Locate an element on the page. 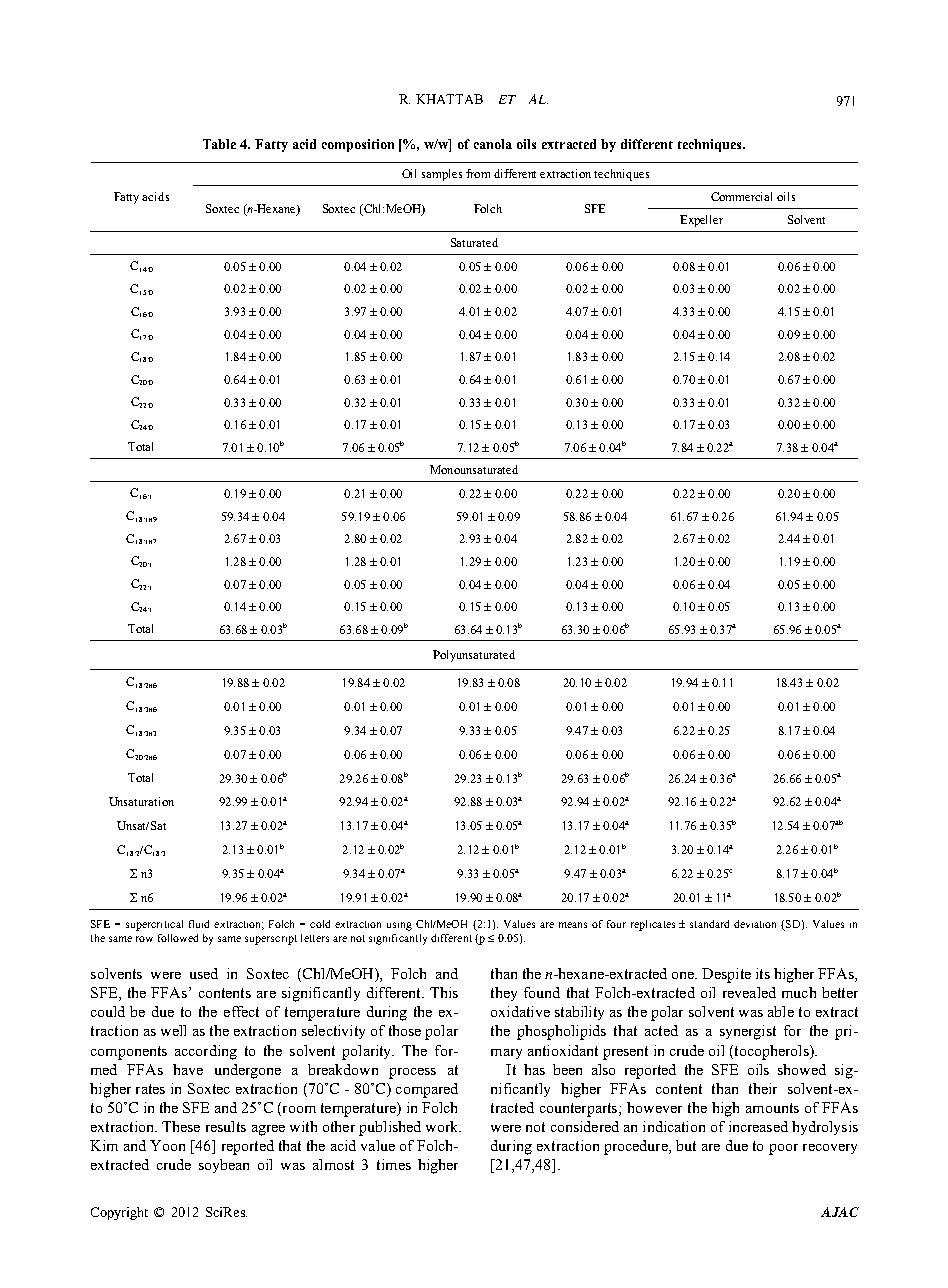 This document has height=1288, width=948. deviation is located at coordinates (755, 924).
